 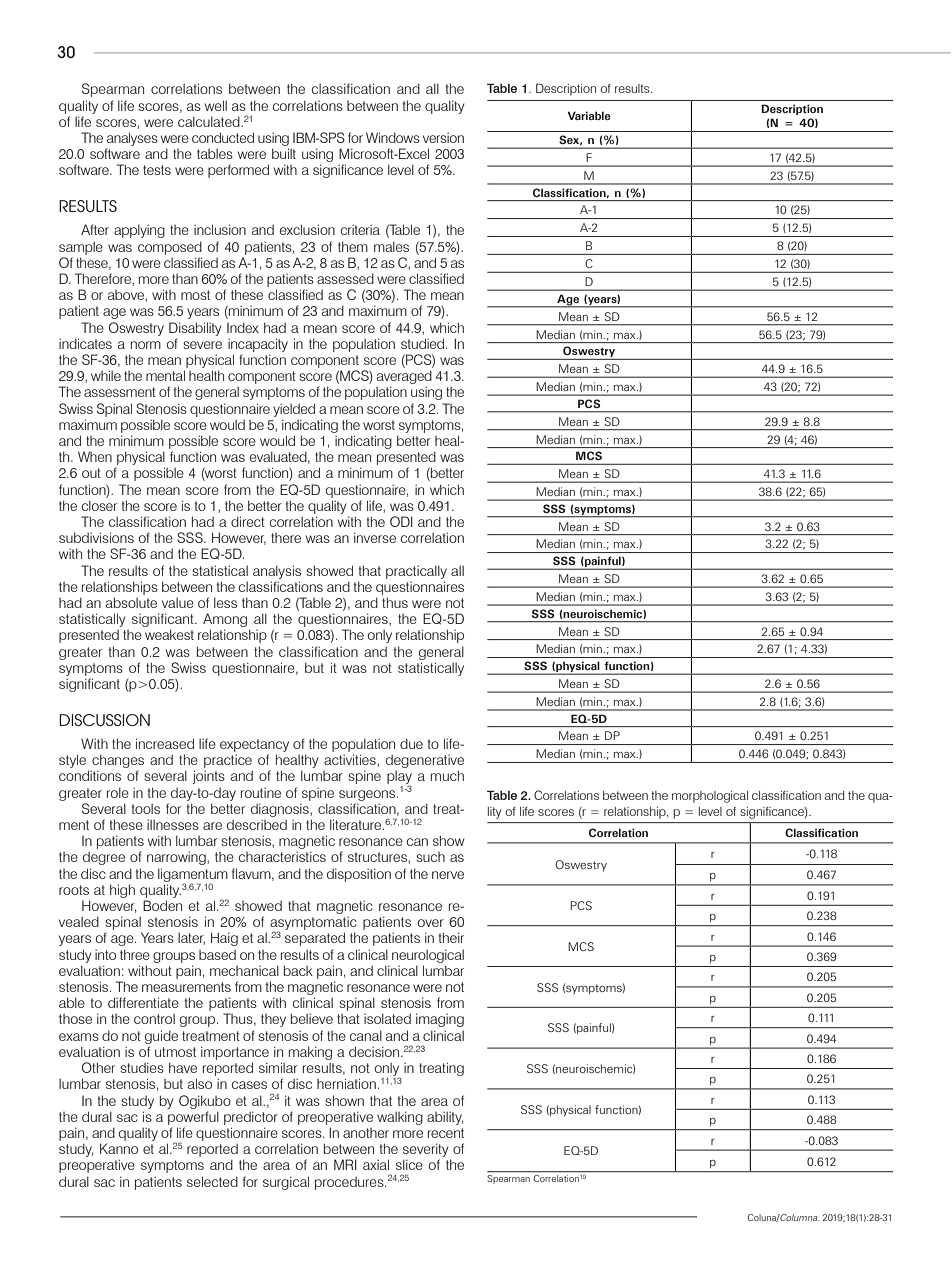 I want to click on Kanno, so click(x=119, y=1148).
